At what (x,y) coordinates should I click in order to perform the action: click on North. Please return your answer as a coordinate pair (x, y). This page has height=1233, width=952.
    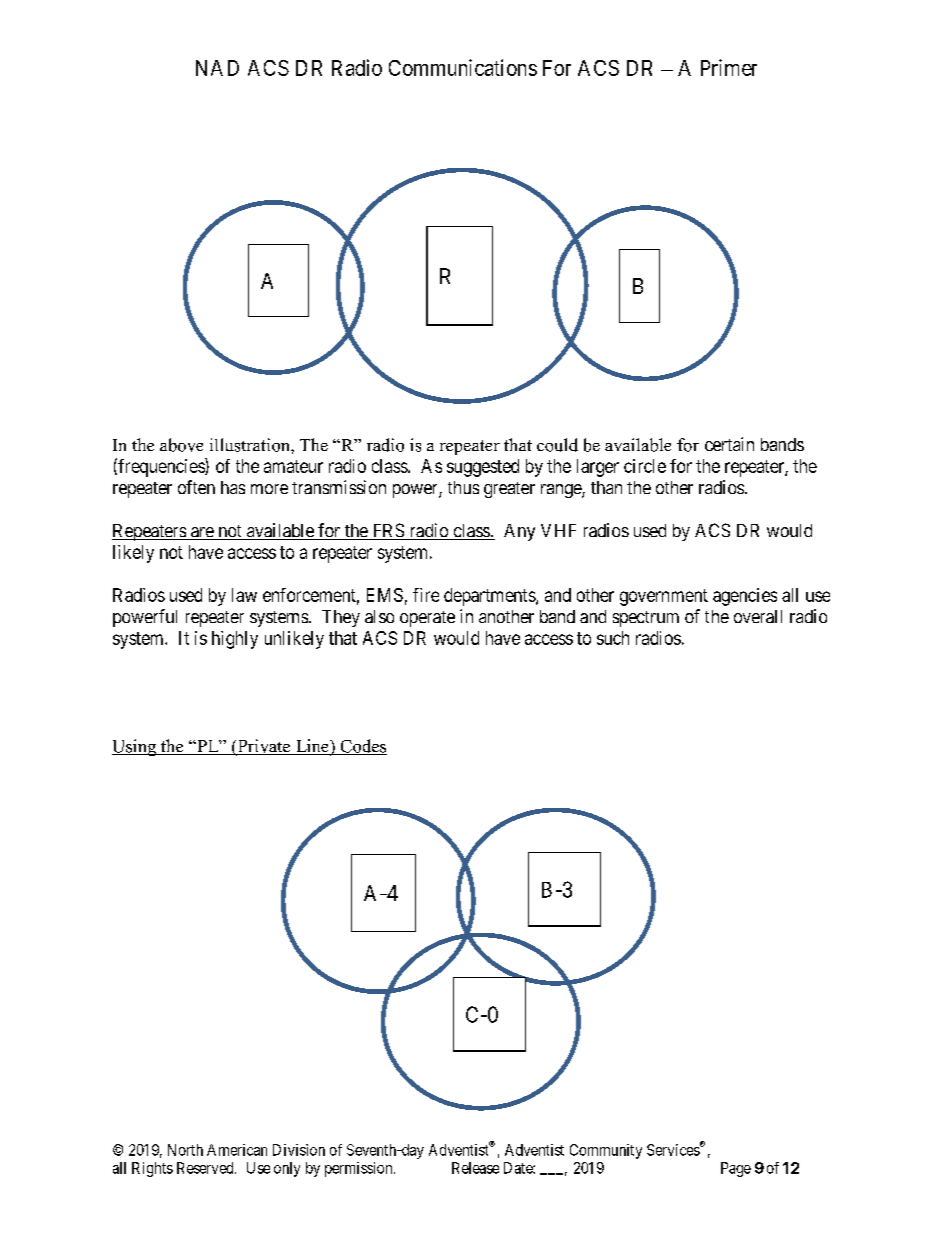
    Looking at the image, I should click on (185, 1150).
